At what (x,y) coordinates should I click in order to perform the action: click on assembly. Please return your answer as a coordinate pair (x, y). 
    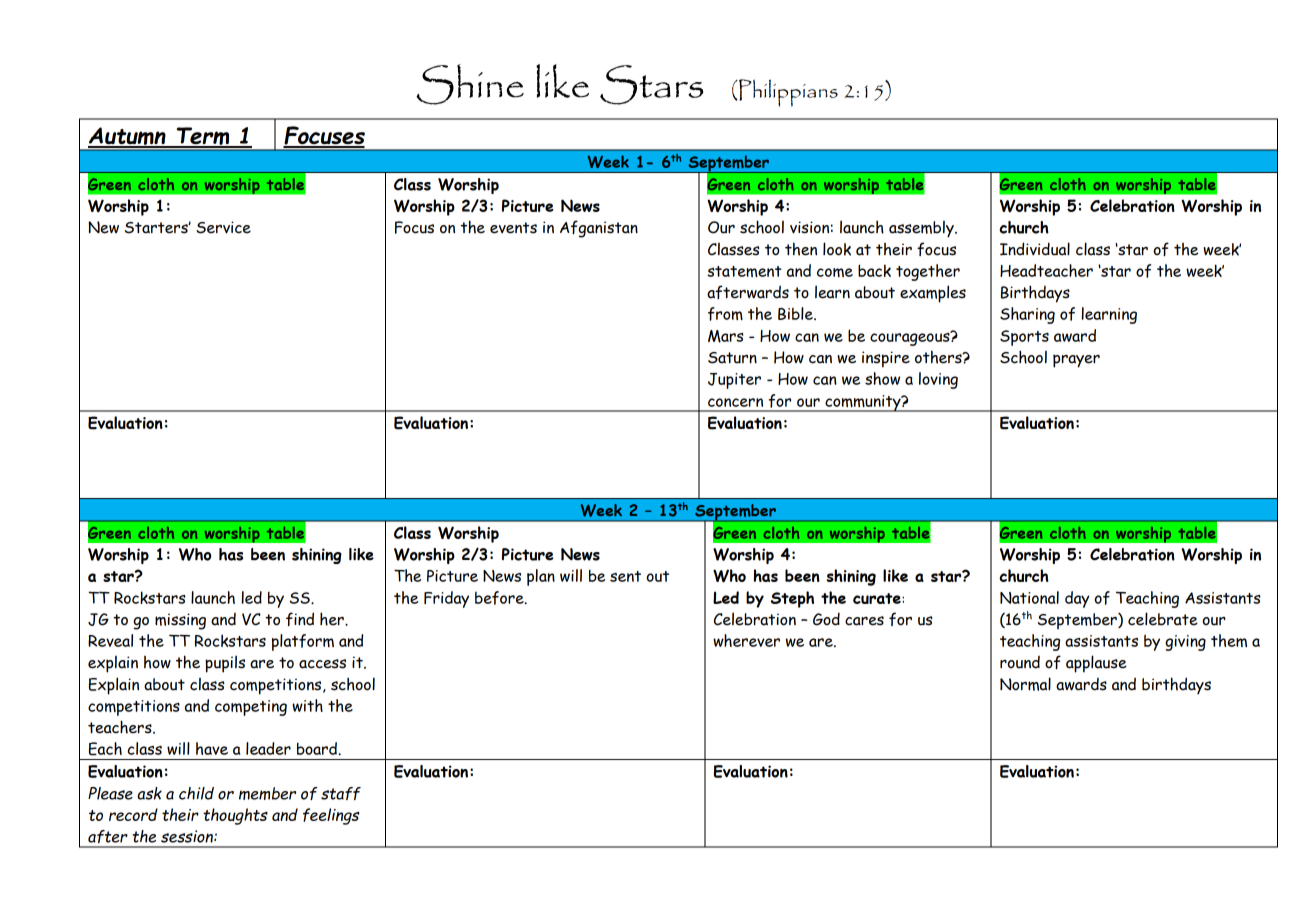
    Looking at the image, I should click on (922, 229).
